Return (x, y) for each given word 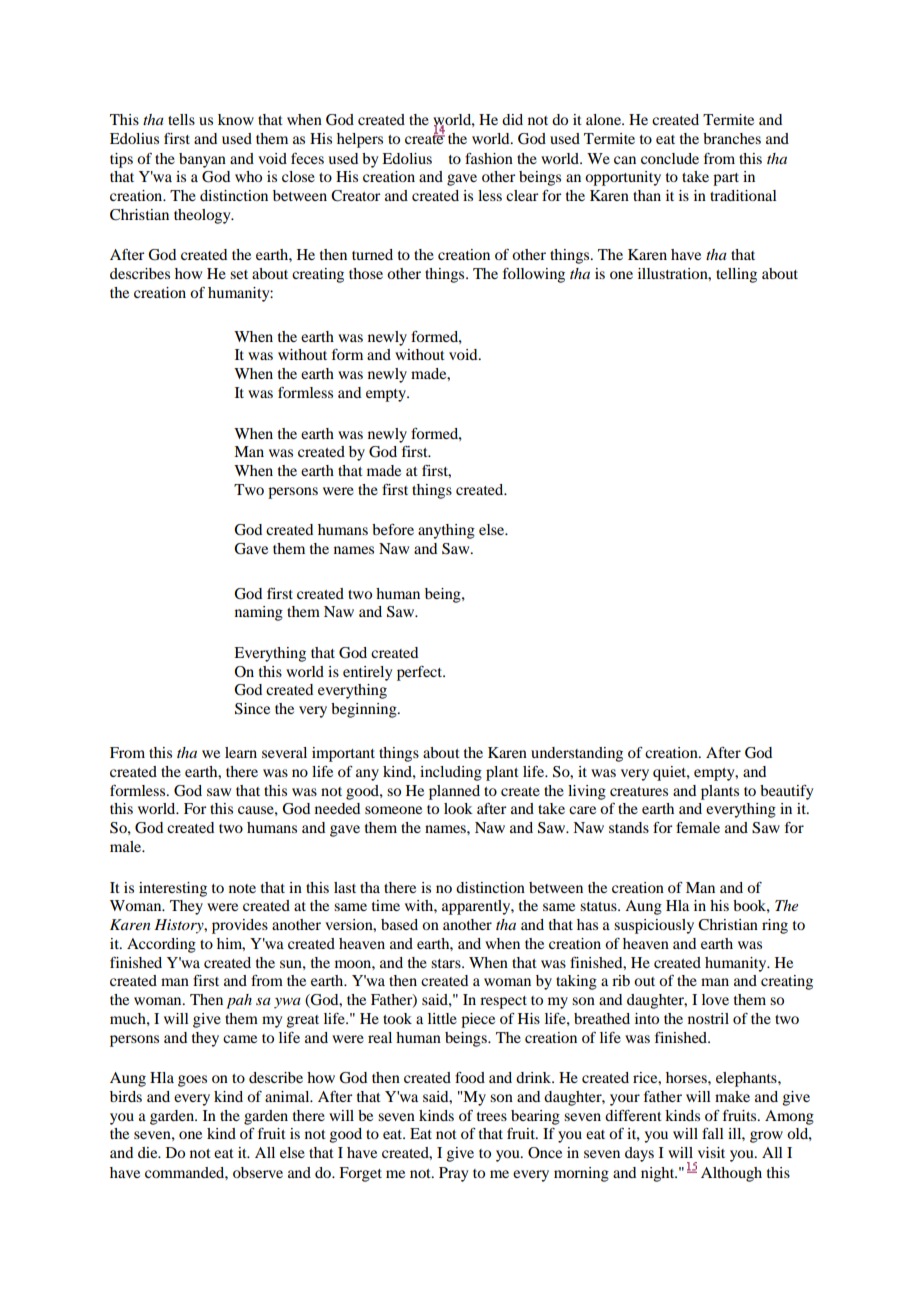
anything (446, 531)
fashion (489, 158)
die (149, 1152)
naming (259, 613)
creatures (639, 791)
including (451, 773)
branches (732, 138)
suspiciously (654, 926)
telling (736, 275)
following (534, 275)
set (239, 274)
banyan (202, 160)
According (161, 945)
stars (447, 963)
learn (241, 752)
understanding (577, 754)
